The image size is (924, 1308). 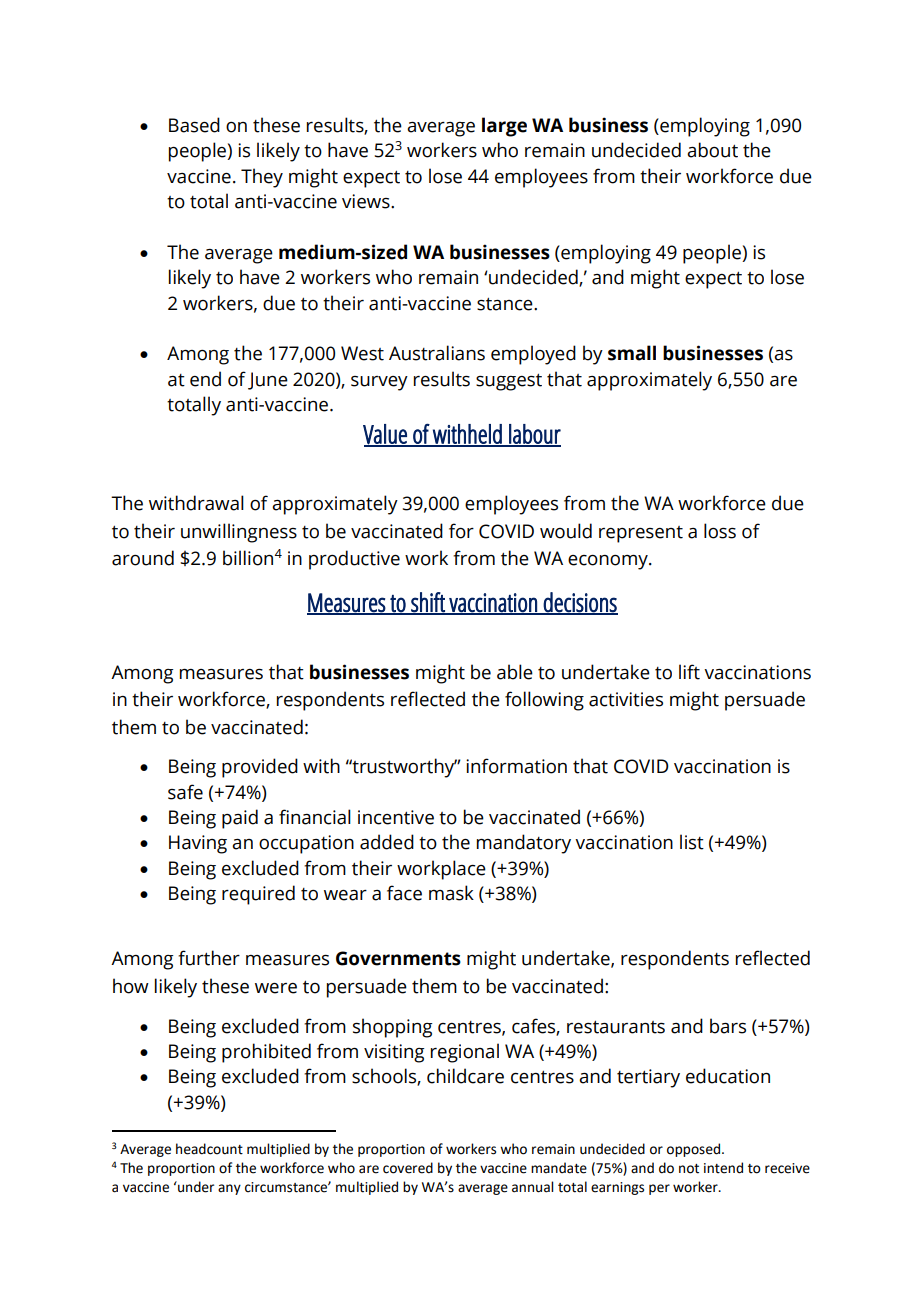 I want to click on loss, so click(x=720, y=531).
